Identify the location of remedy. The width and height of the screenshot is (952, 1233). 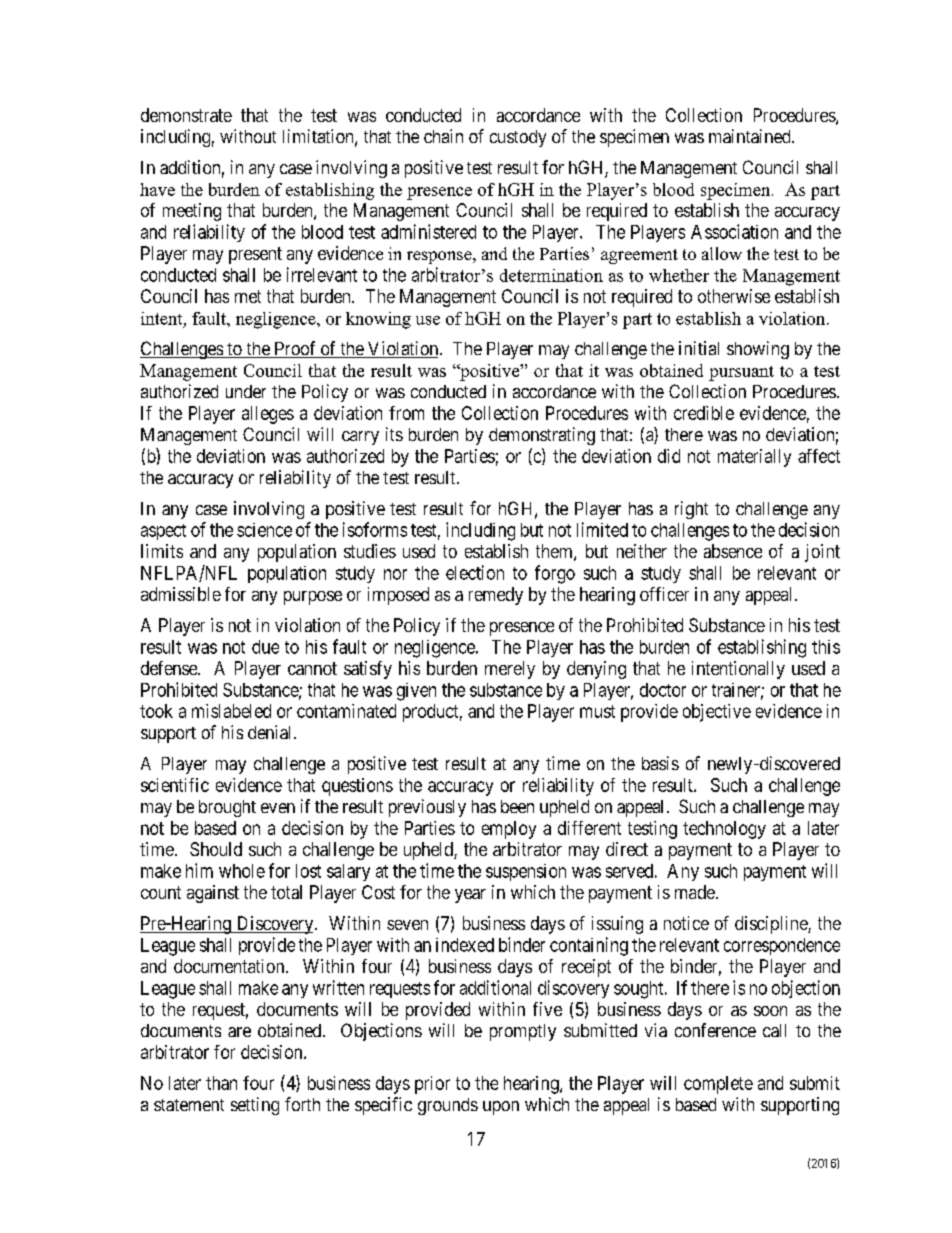
(496, 596).
